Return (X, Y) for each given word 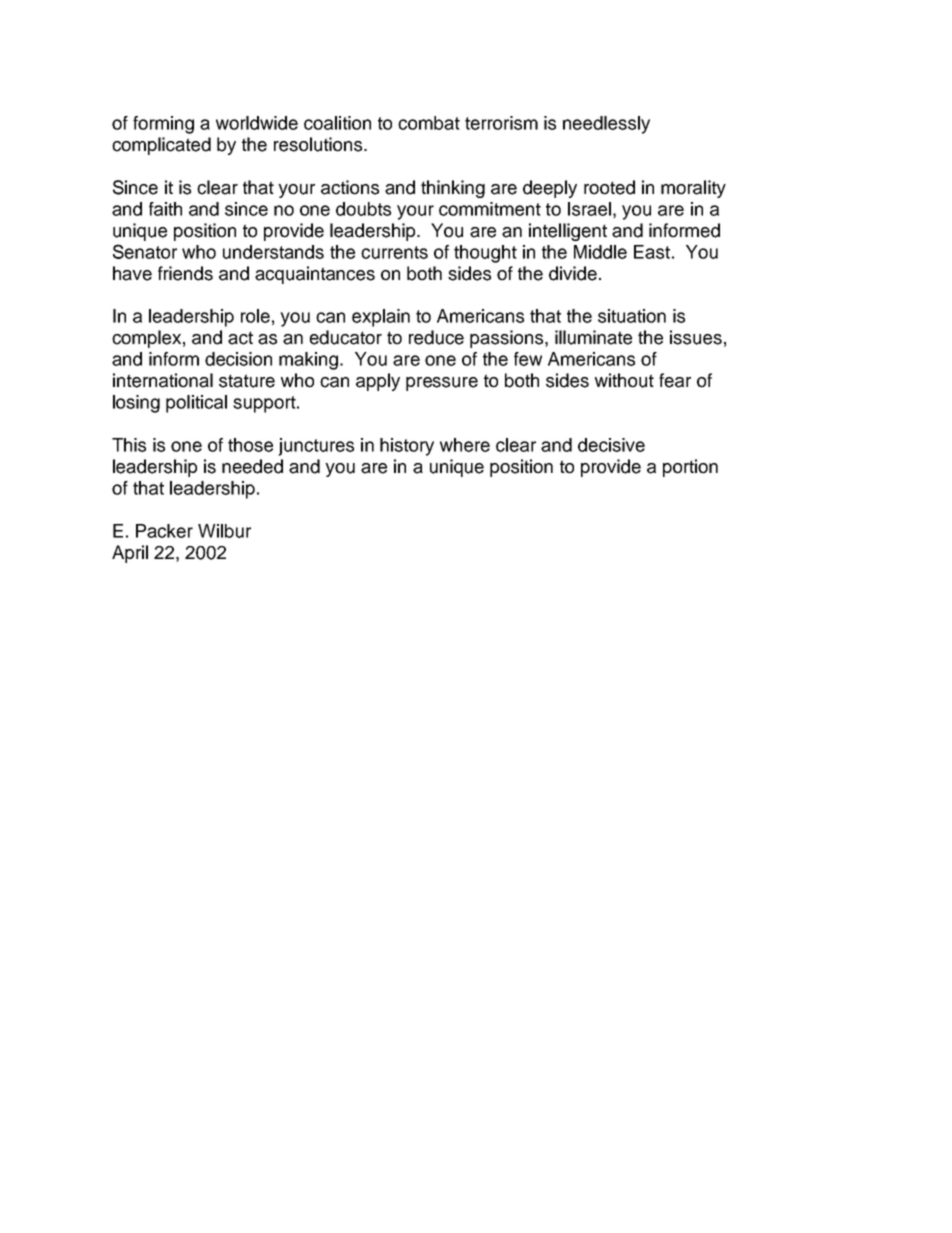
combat (429, 123)
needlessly (606, 125)
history (407, 447)
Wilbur (224, 531)
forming (163, 125)
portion (690, 468)
